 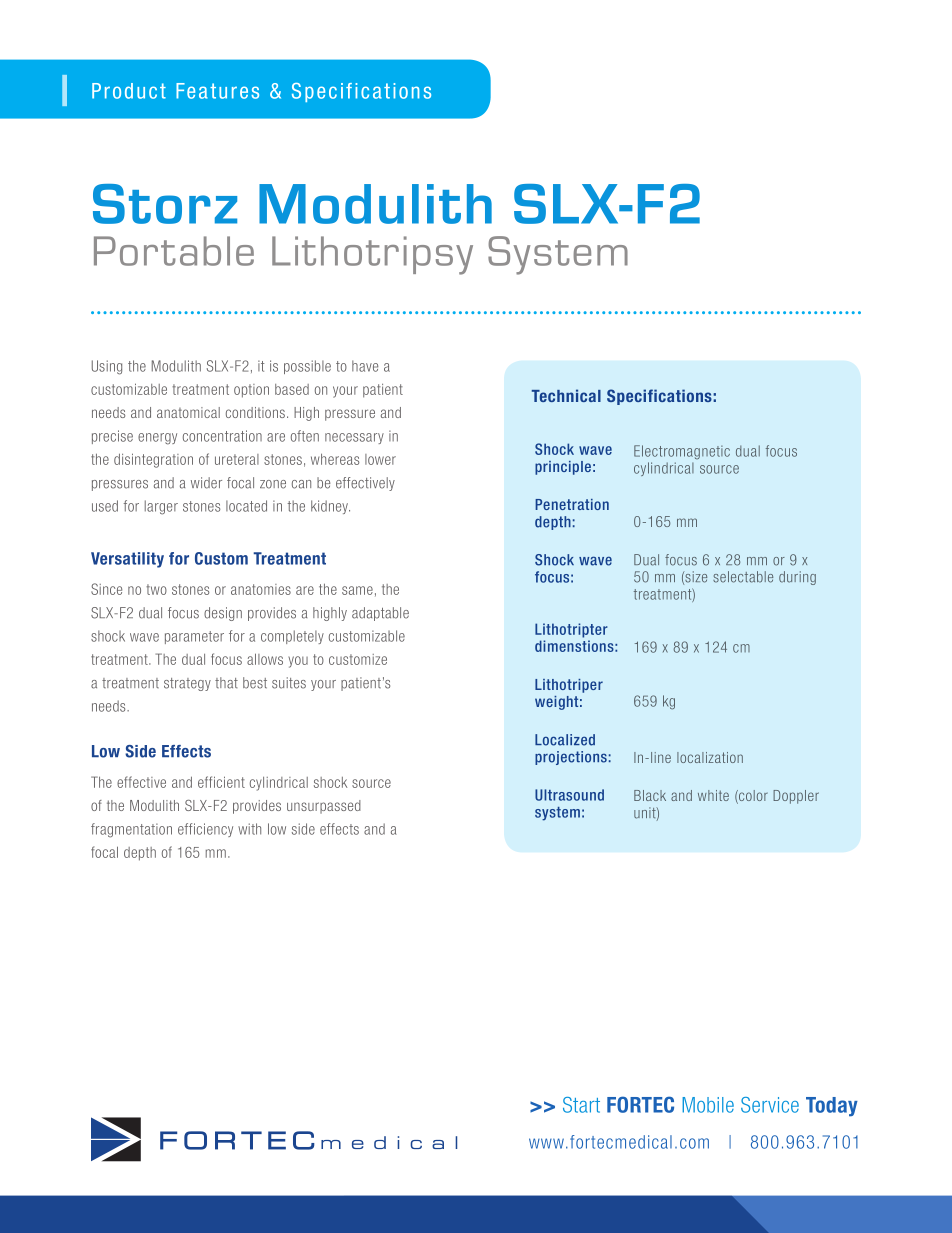 I want to click on Technical, so click(x=566, y=395).
